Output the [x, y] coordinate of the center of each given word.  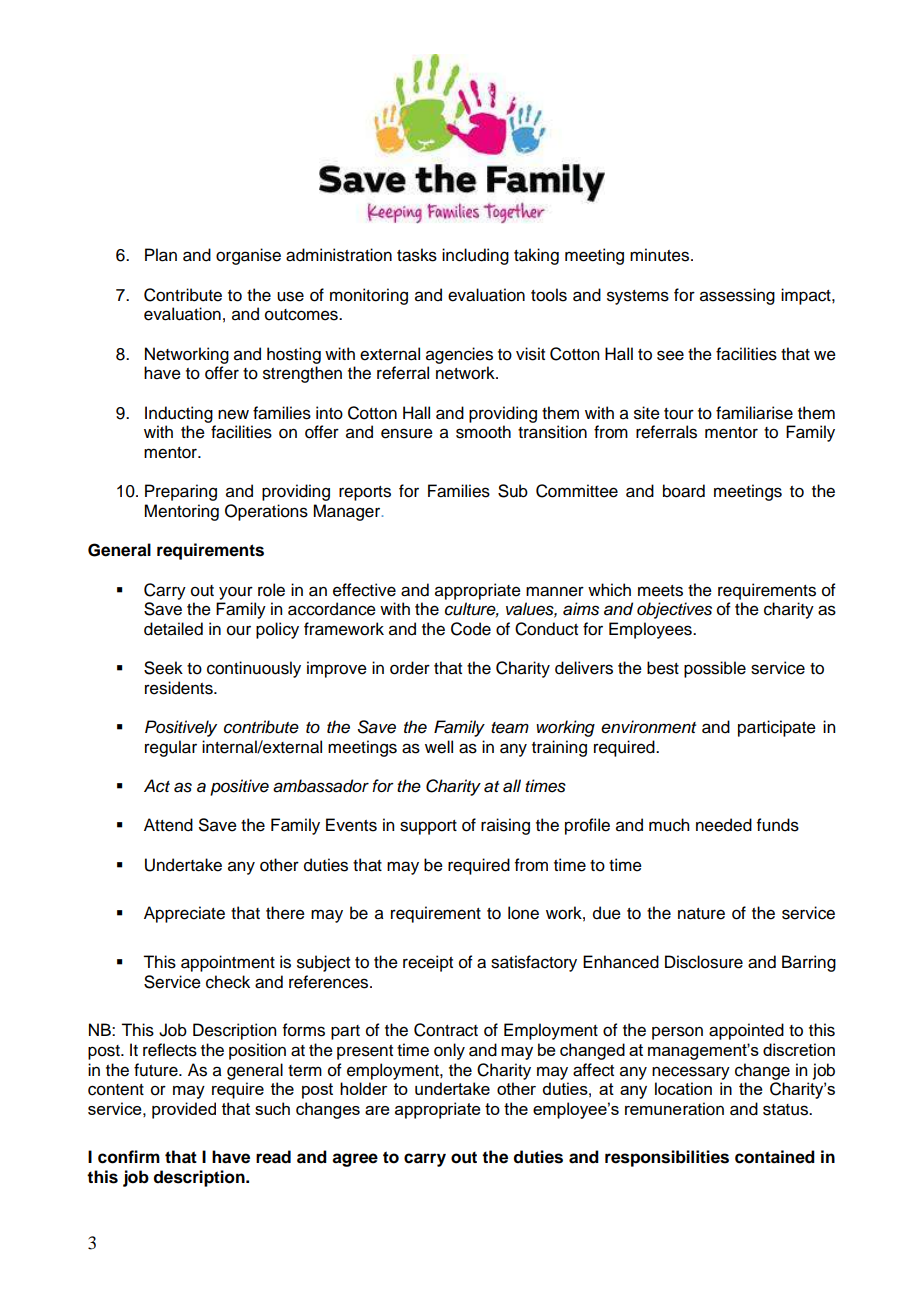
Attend [168, 825]
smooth [483, 432]
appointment [228, 963]
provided [184, 1110]
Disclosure [704, 962]
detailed [173, 629]
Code [471, 629]
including [475, 256]
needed [724, 825]
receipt [428, 963]
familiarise [754, 413]
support [428, 827]
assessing [737, 296]
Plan [161, 255]
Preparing [181, 492]
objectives [674, 610]
